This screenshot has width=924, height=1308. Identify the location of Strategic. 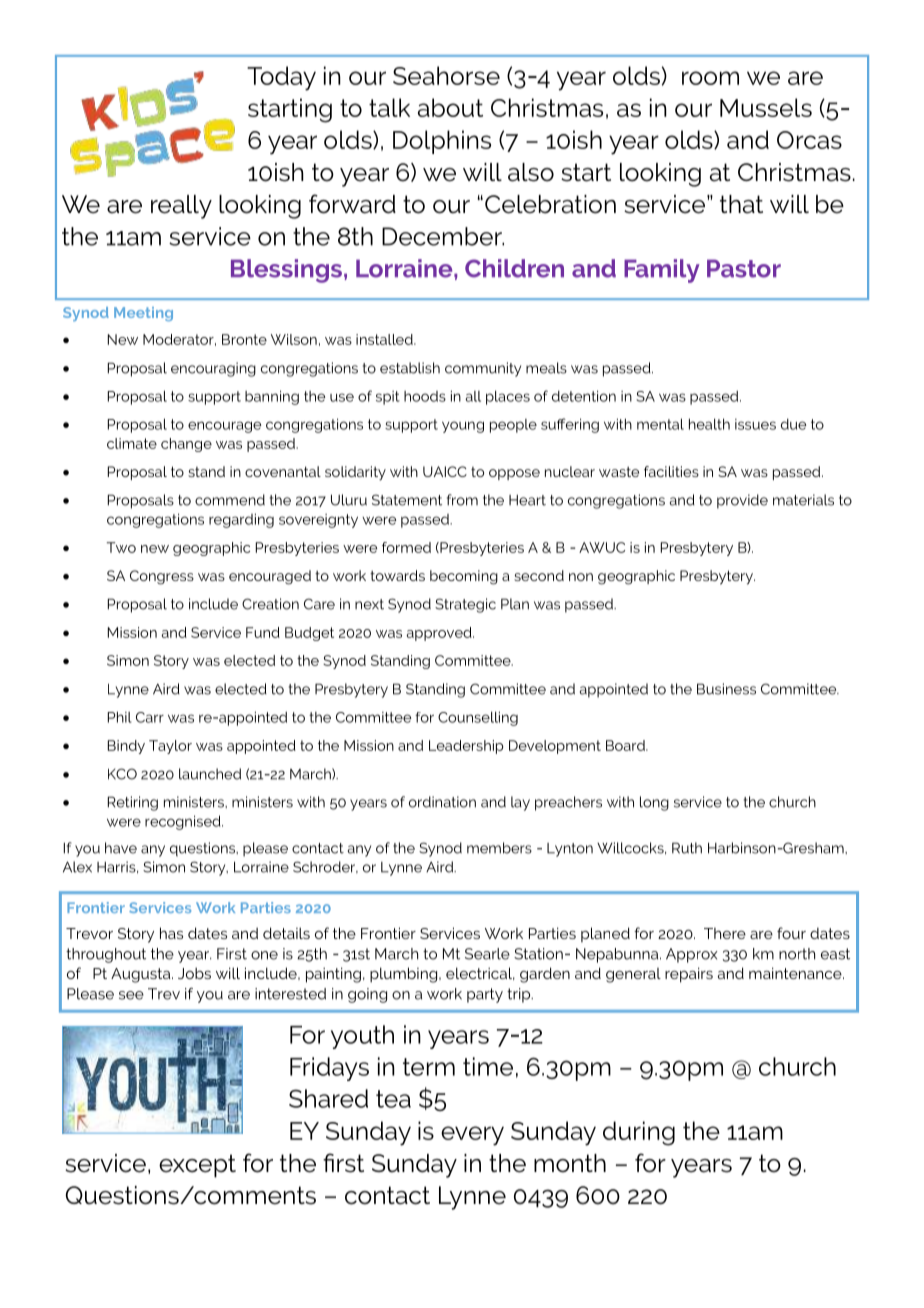
(465, 605).
